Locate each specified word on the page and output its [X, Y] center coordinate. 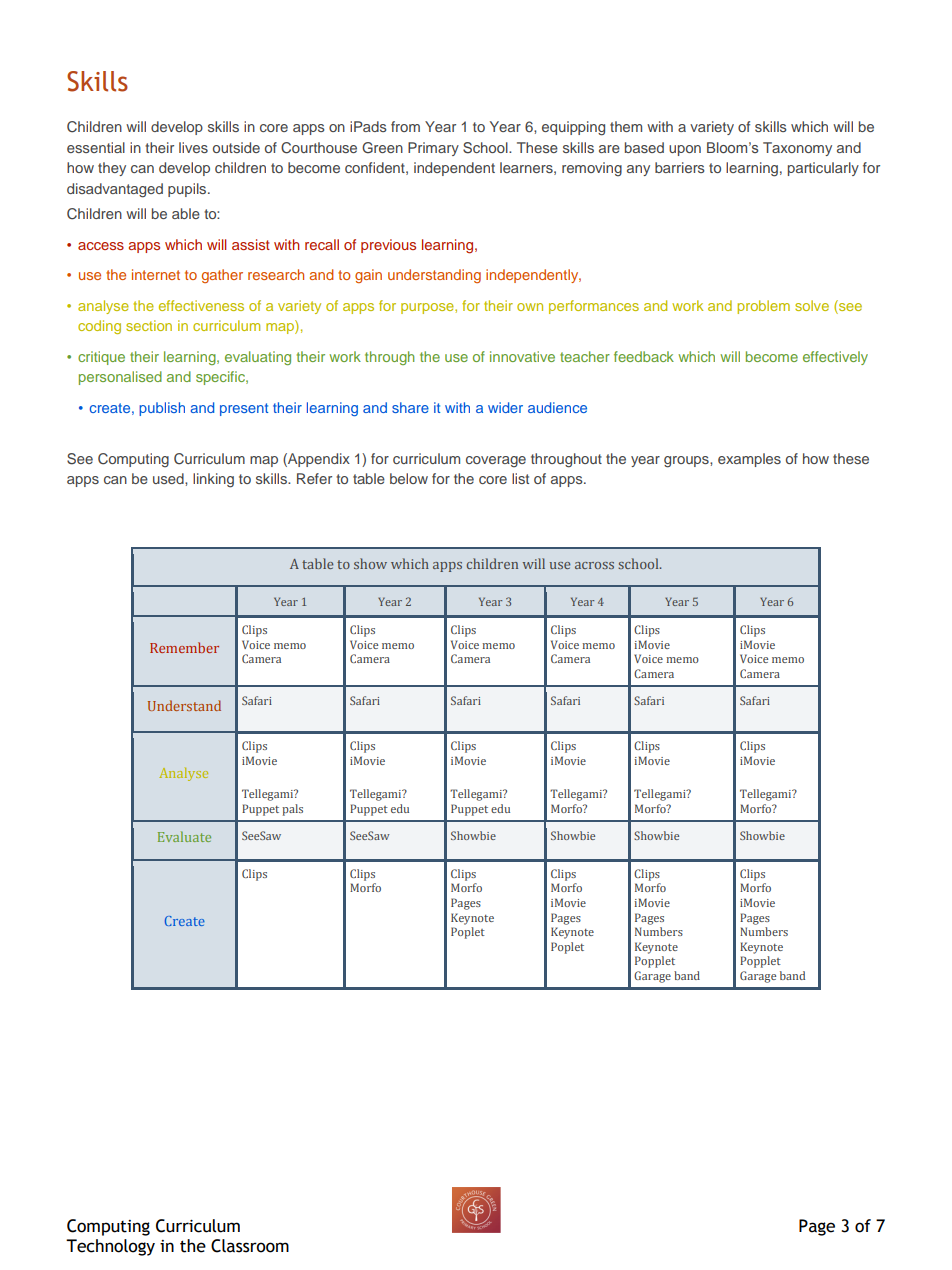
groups [687, 462]
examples [749, 460]
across [594, 565]
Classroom [250, 1246]
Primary [433, 149]
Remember [184, 647]
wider [505, 407]
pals [292, 810]
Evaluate [184, 836]
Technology [110, 1247]
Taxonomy [797, 149]
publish [162, 409]
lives [193, 147]
